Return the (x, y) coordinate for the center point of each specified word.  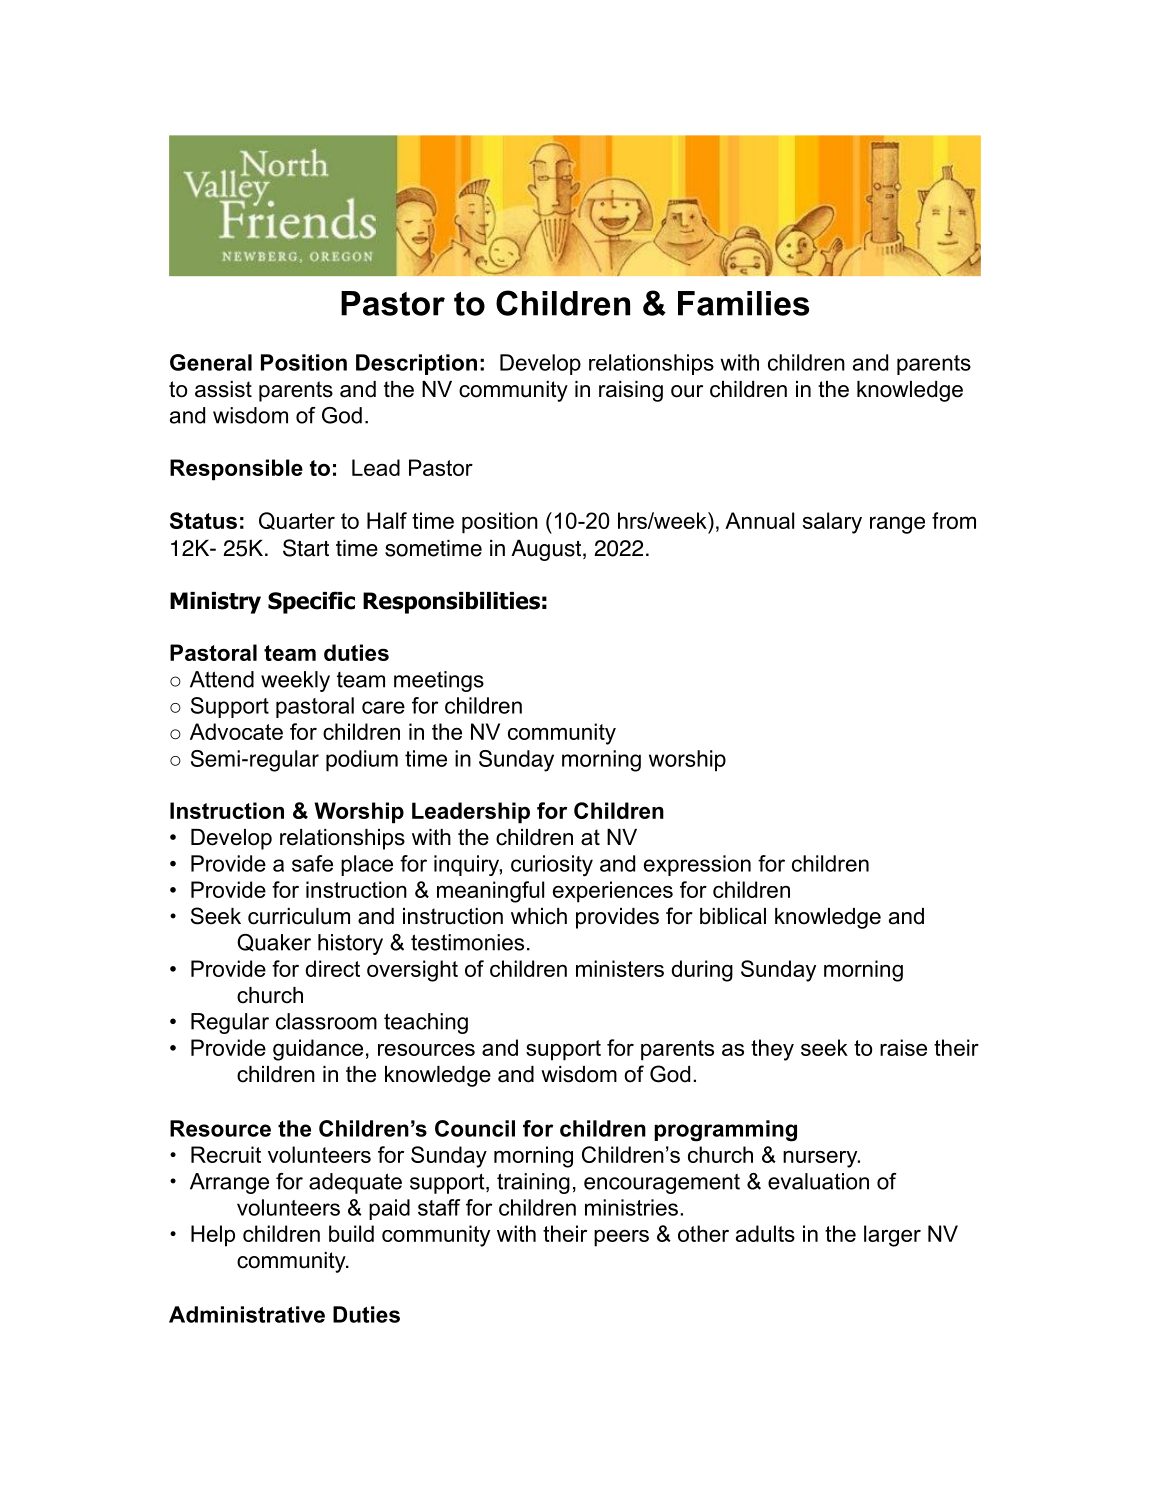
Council (475, 1128)
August (546, 550)
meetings (439, 681)
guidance (318, 1050)
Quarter (297, 521)
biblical (733, 916)
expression (697, 865)
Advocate (236, 731)
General (211, 362)
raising (631, 391)
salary (832, 523)
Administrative (247, 1314)
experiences (613, 892)
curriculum (299, 916)
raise (903, 1047)
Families (743, 303)
